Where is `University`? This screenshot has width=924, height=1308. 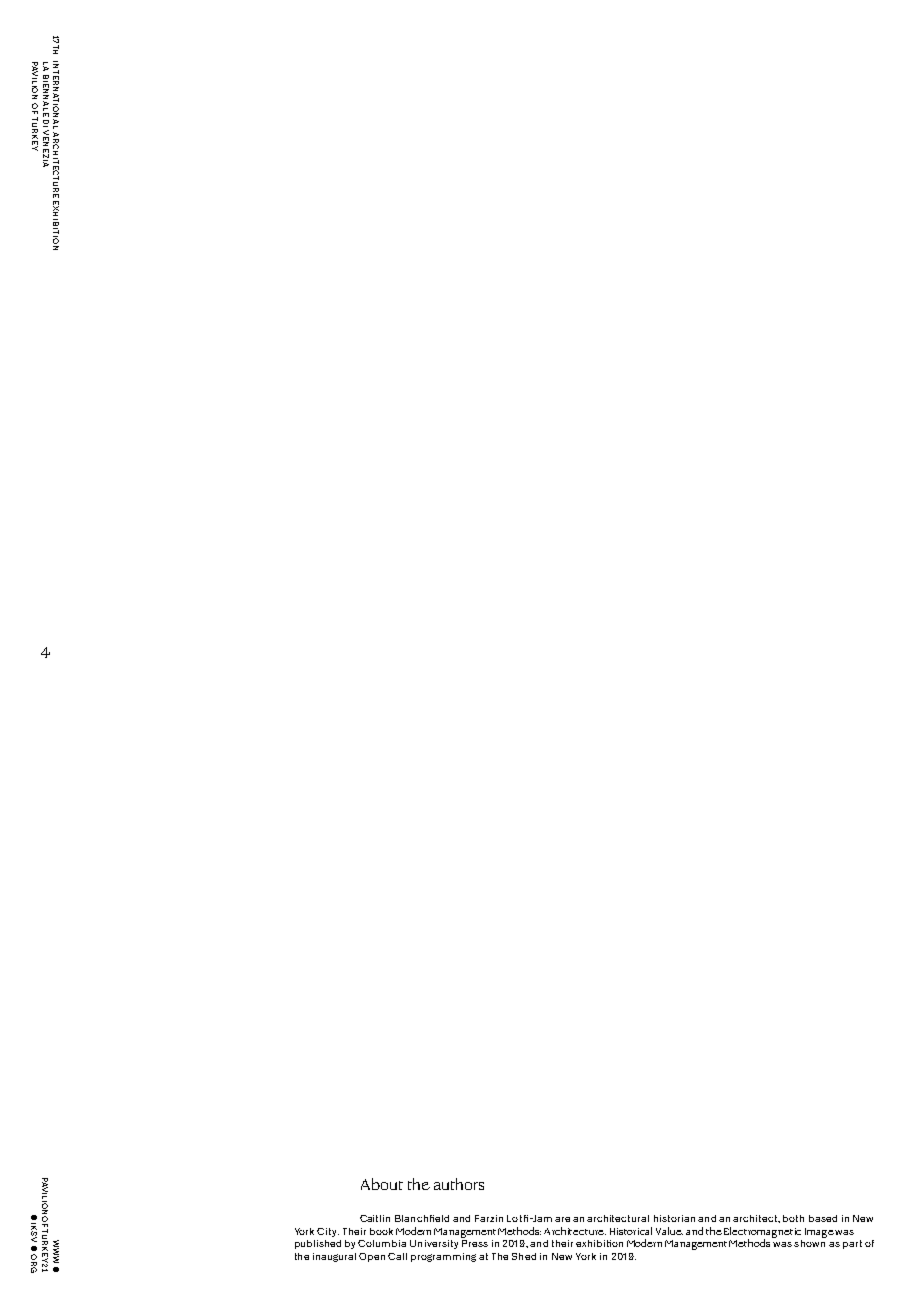
University is located at coordinates (434, 1244).
